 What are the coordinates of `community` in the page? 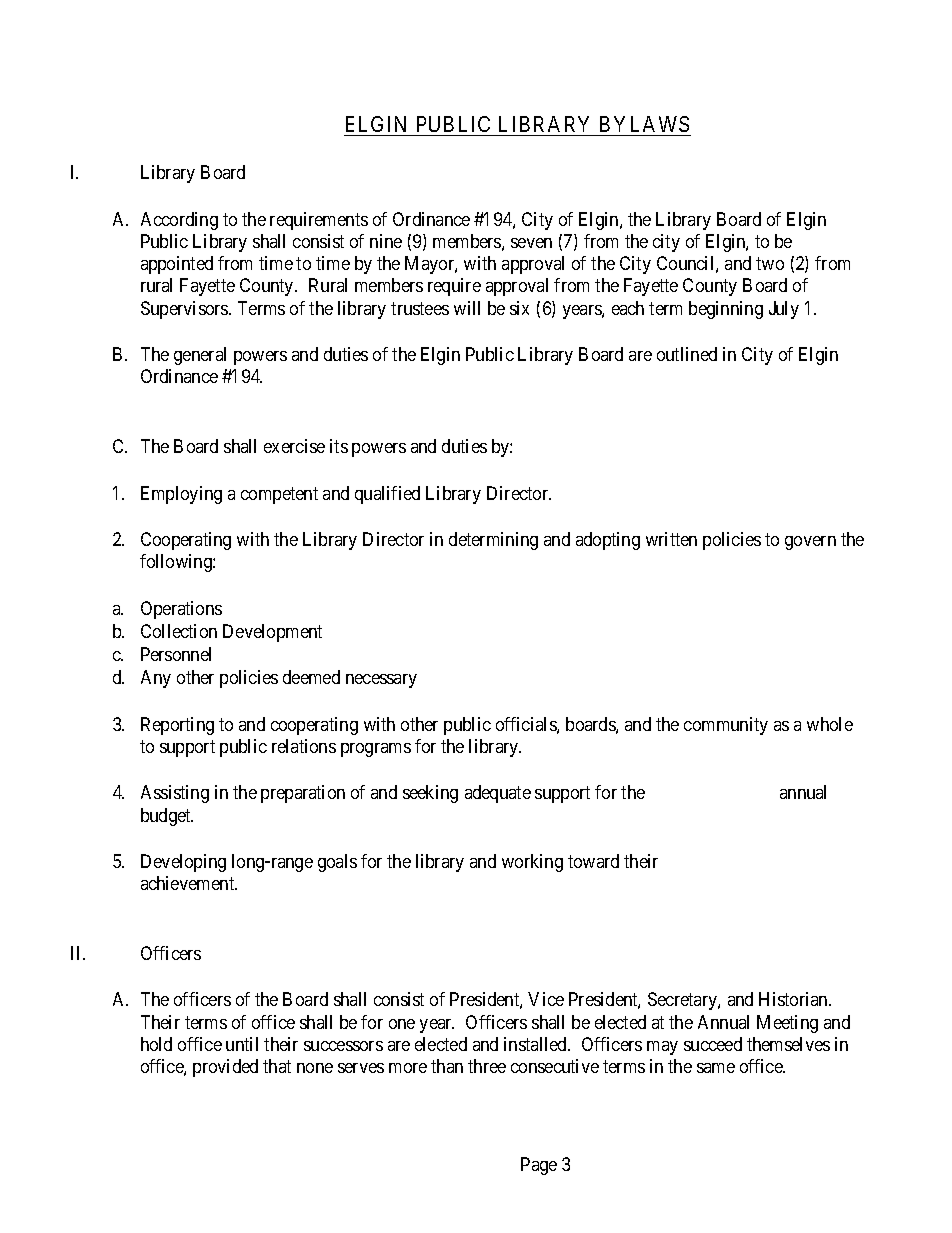 It's located at (726, 726).
